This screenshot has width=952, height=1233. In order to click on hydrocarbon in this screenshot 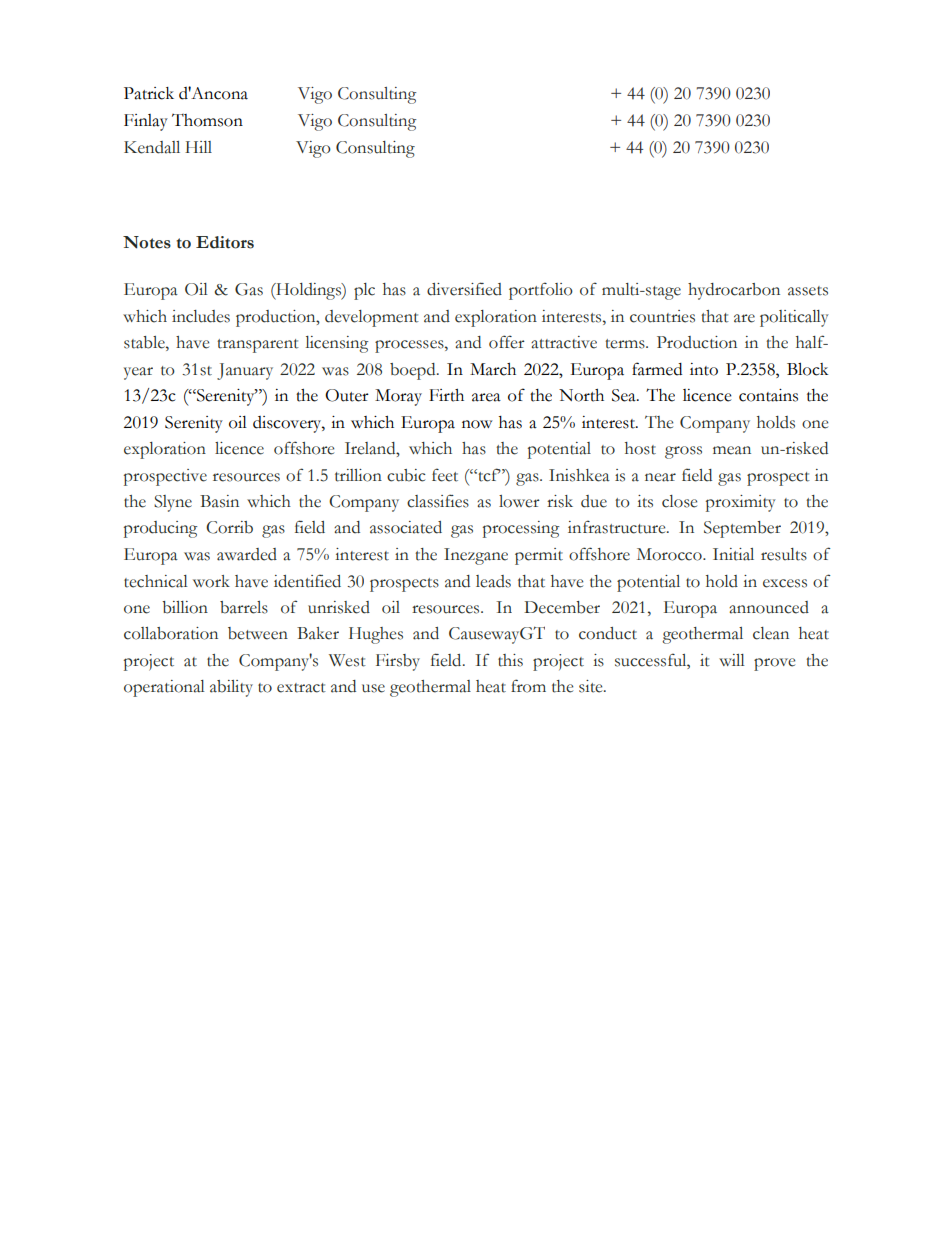, I will do `click(734, 291)`.
